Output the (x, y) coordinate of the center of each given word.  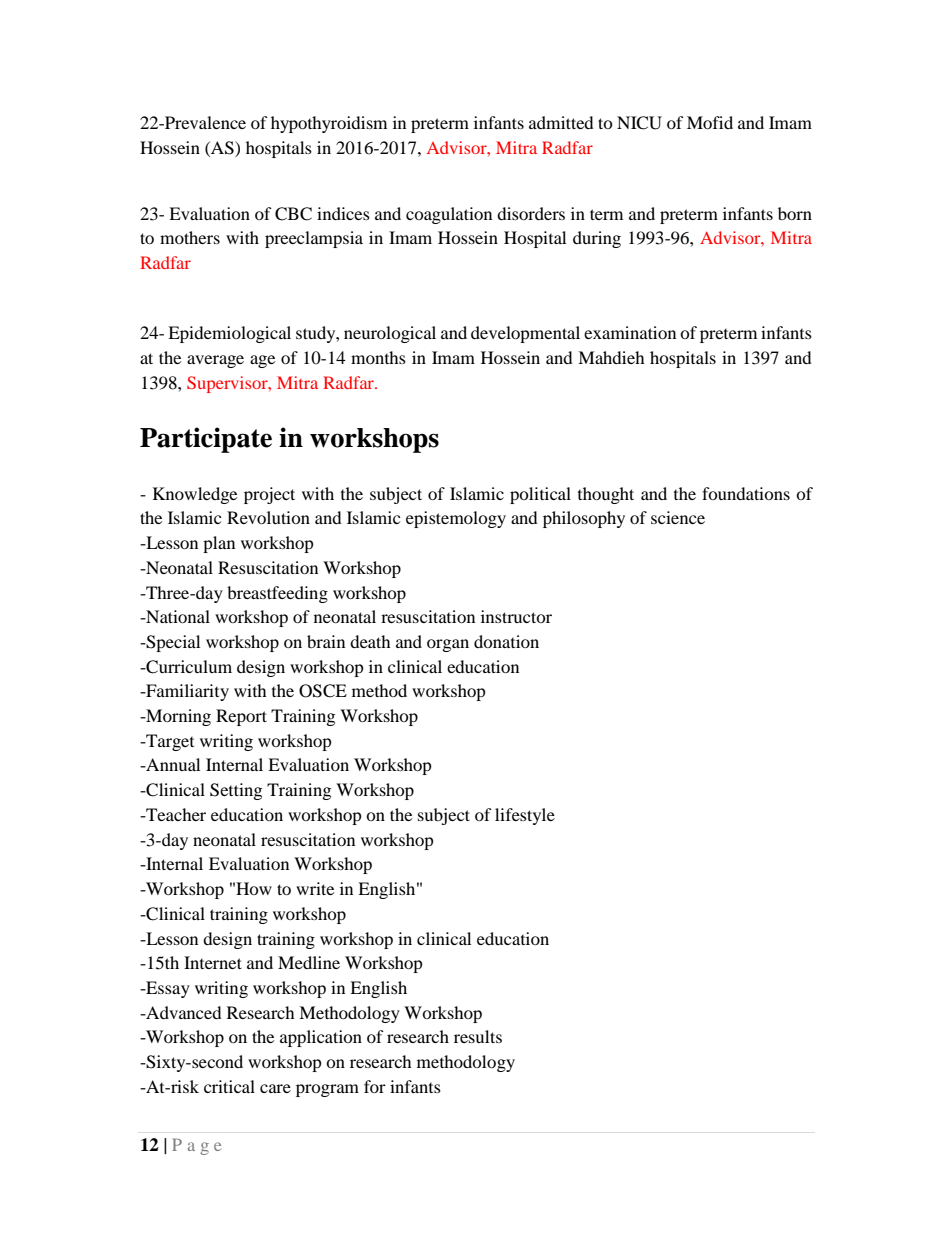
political (540, 495)
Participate (206, 440)
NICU (639, 123)
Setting (236, 791)
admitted (561, 122)
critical (229, 1086)
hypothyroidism (329, 124)
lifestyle (525, 816)
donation (506, 641)
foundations (746, 493)
